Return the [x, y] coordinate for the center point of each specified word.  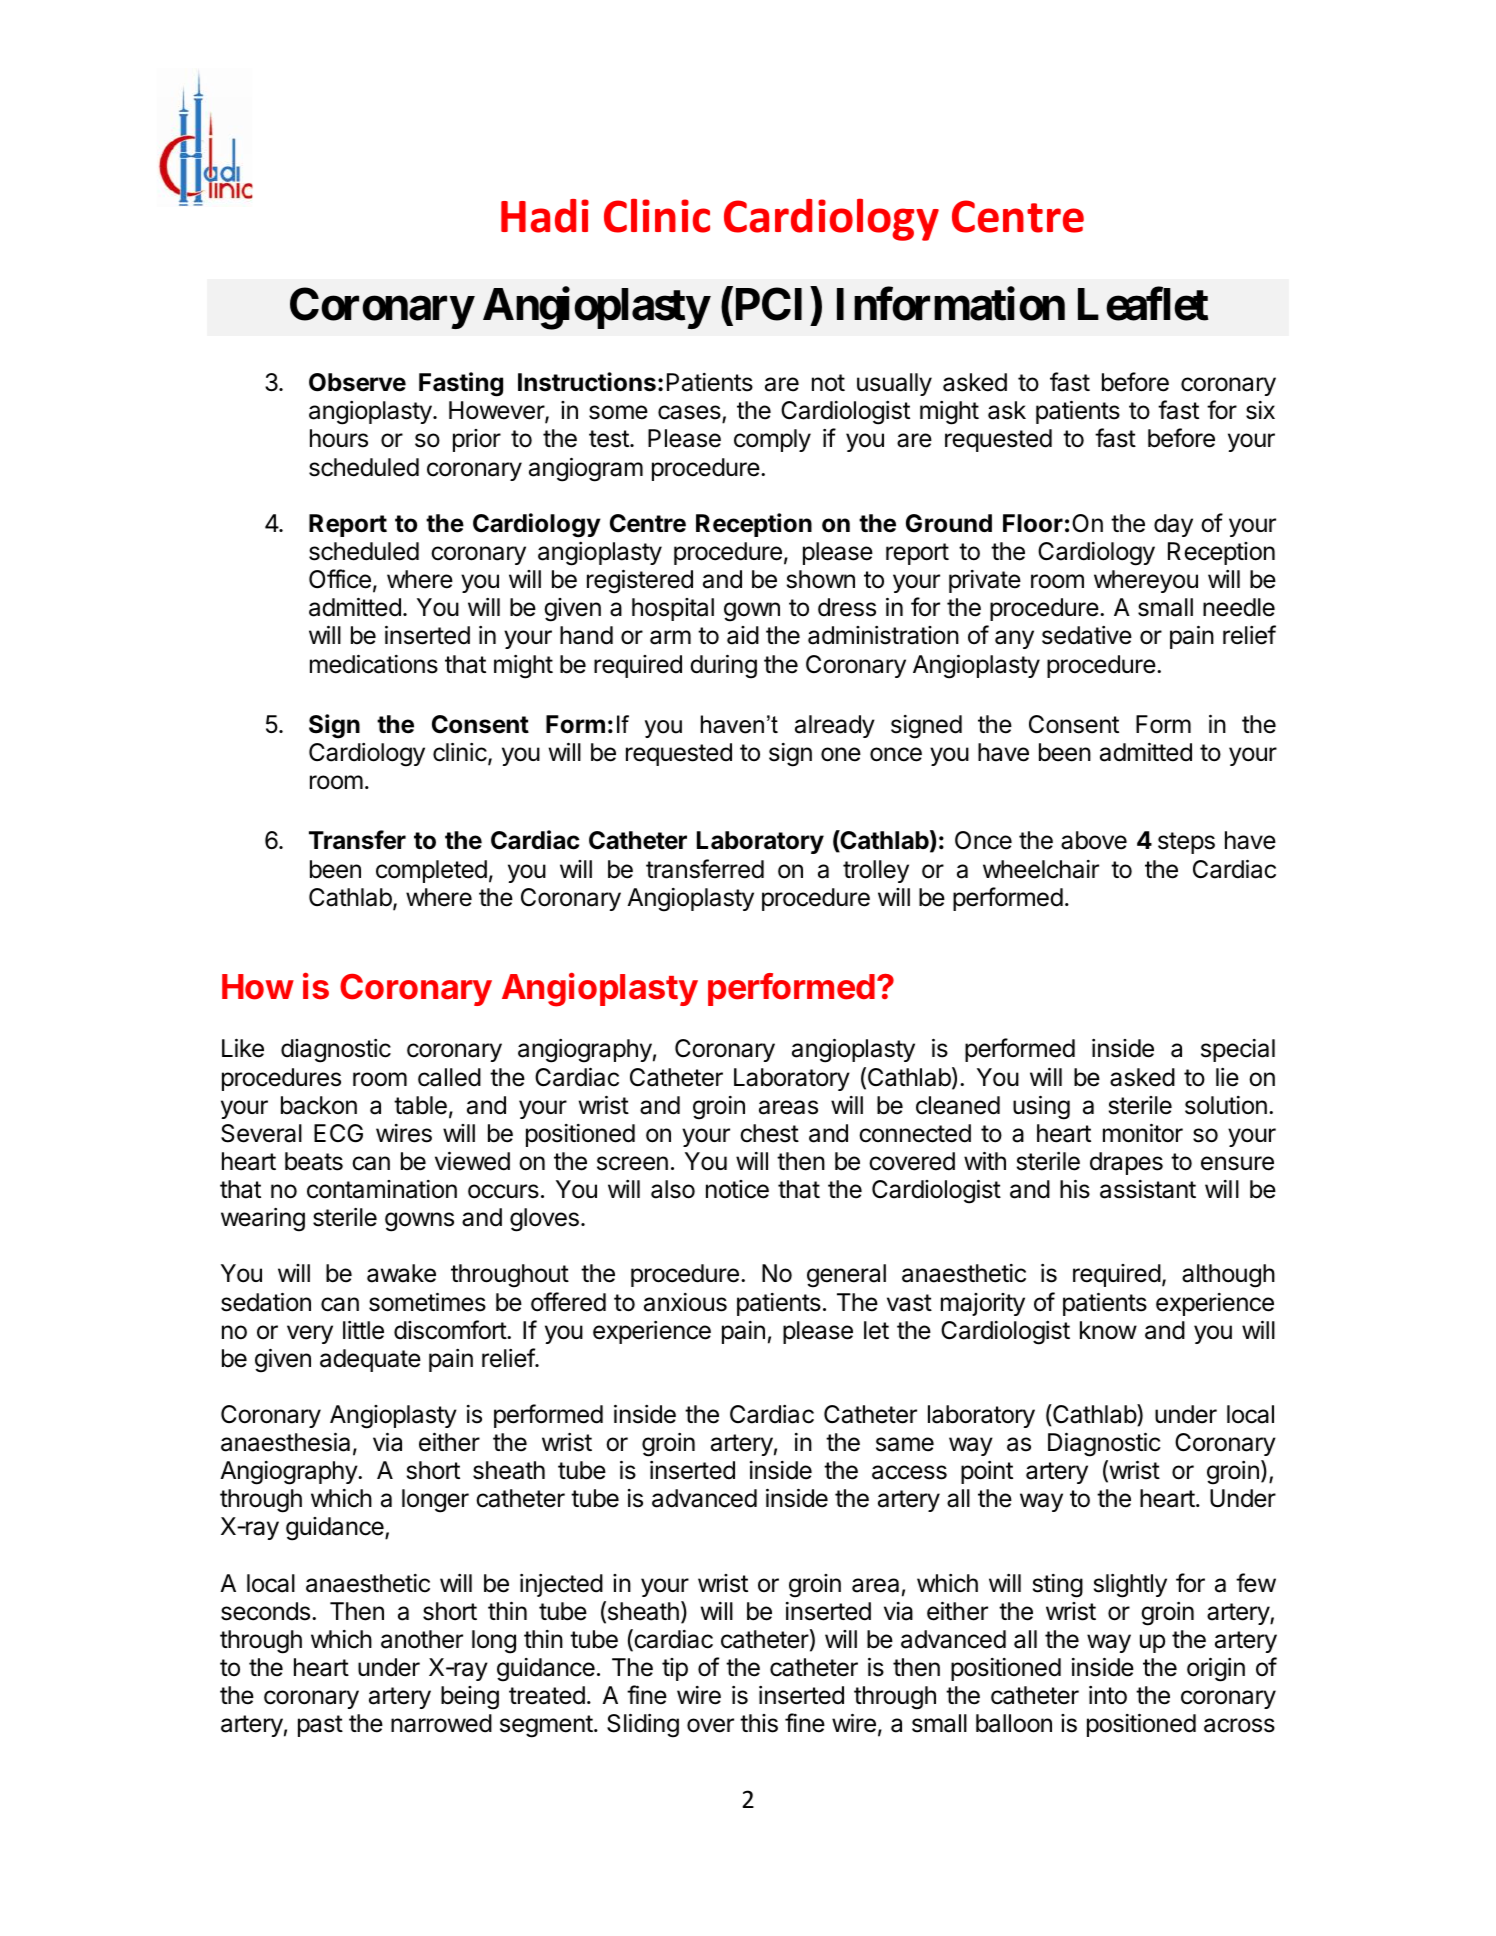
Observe [357, 382]
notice [737, 1189]
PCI [767, 304]
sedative [1087, 635]
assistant [1148, 1189]
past [320, 1726]
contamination [382, 1189]
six [1260, 410]
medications [374, 664]
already [835, 726]
